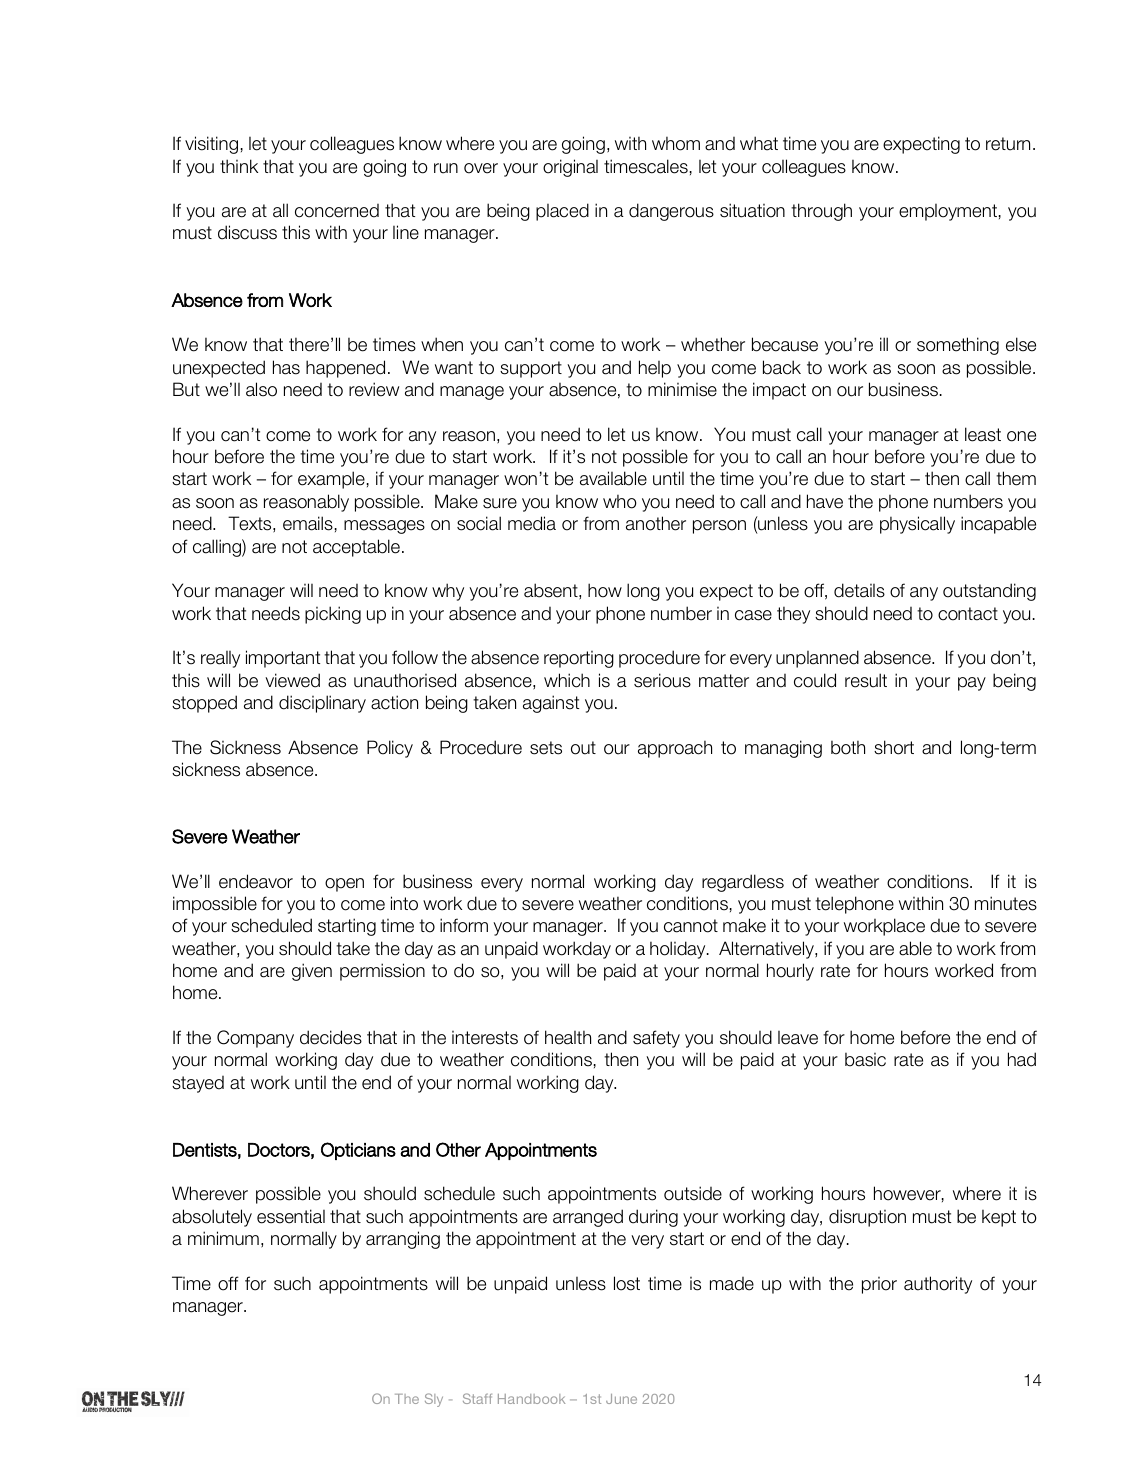 This page has width=1131, height=1464. I want to click on holiday, so click(679, 950).
